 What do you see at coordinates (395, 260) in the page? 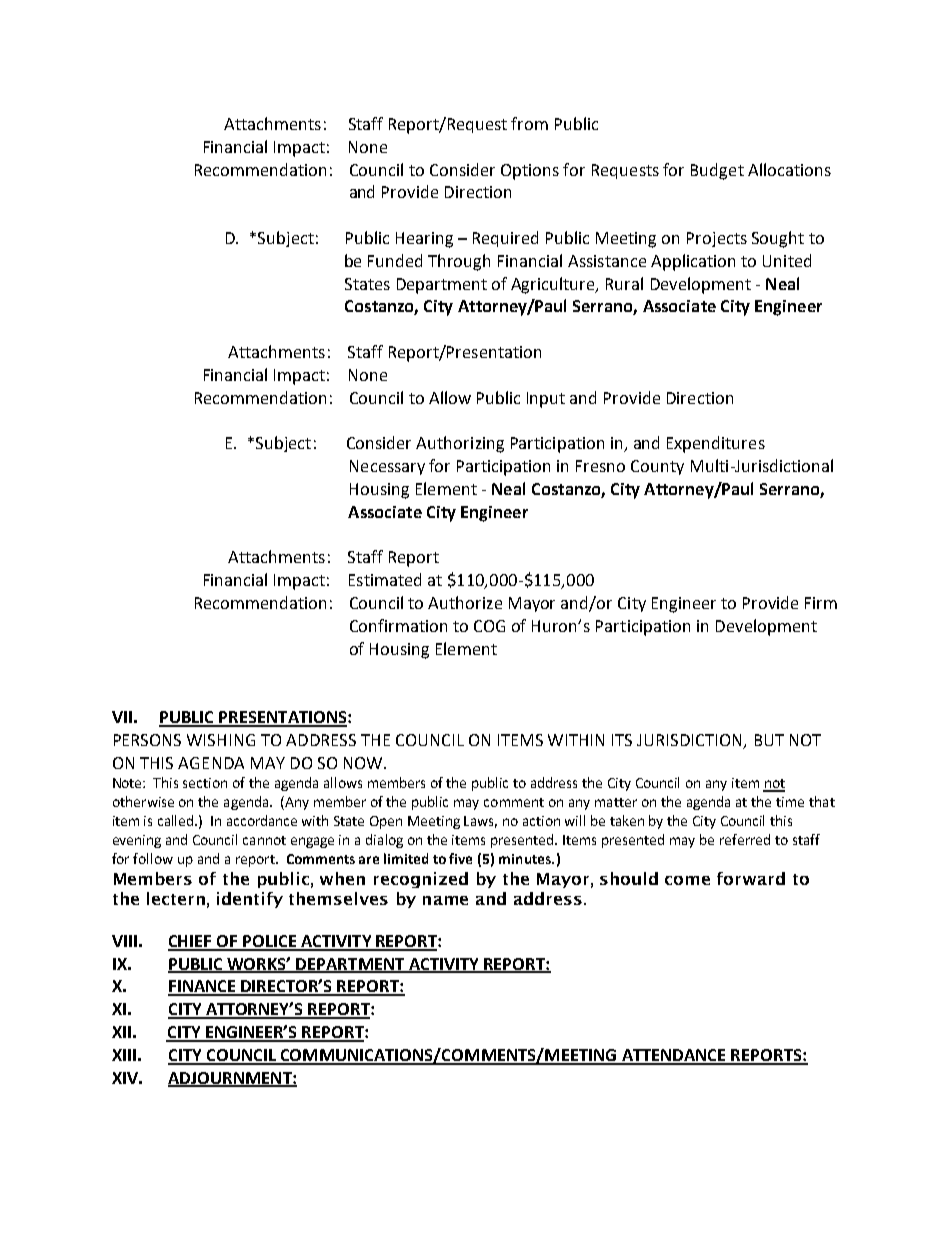
I see `Funded` at bounding box center [395, 260].
